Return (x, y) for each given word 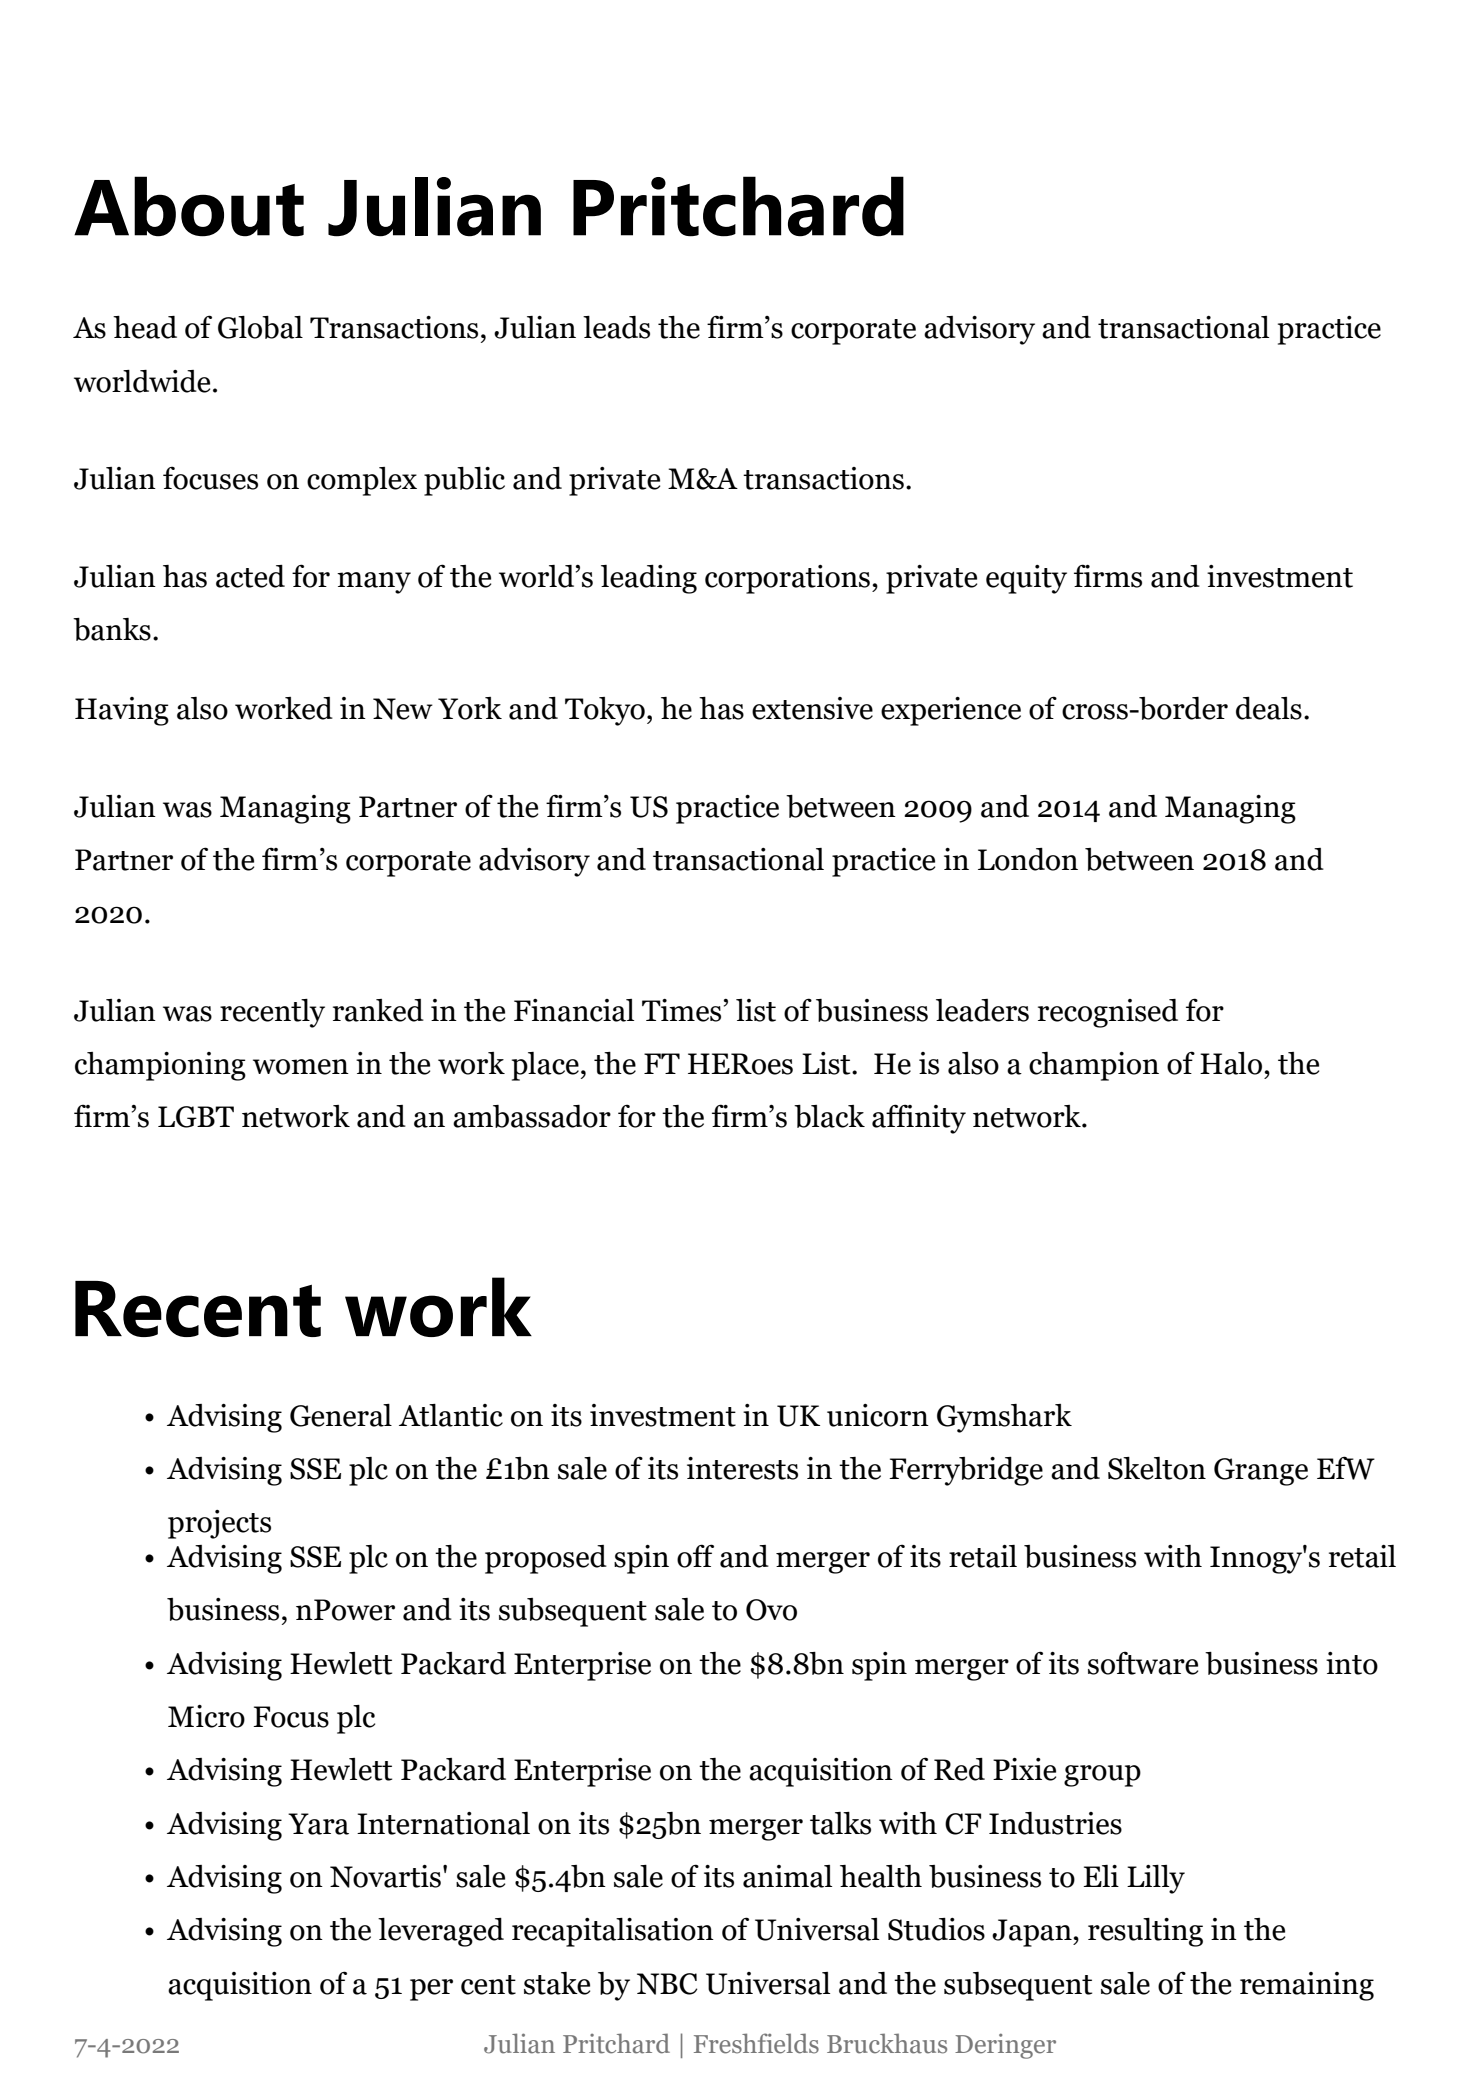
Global (260, 327)
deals (1269, 708)
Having (122, 711)
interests (742, 1468)
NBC (667, 1984)
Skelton (1157, 1468)
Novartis (385, 1876)
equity (1026, 579)
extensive (812, 708)
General (341, 1415)
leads (616, 327)
